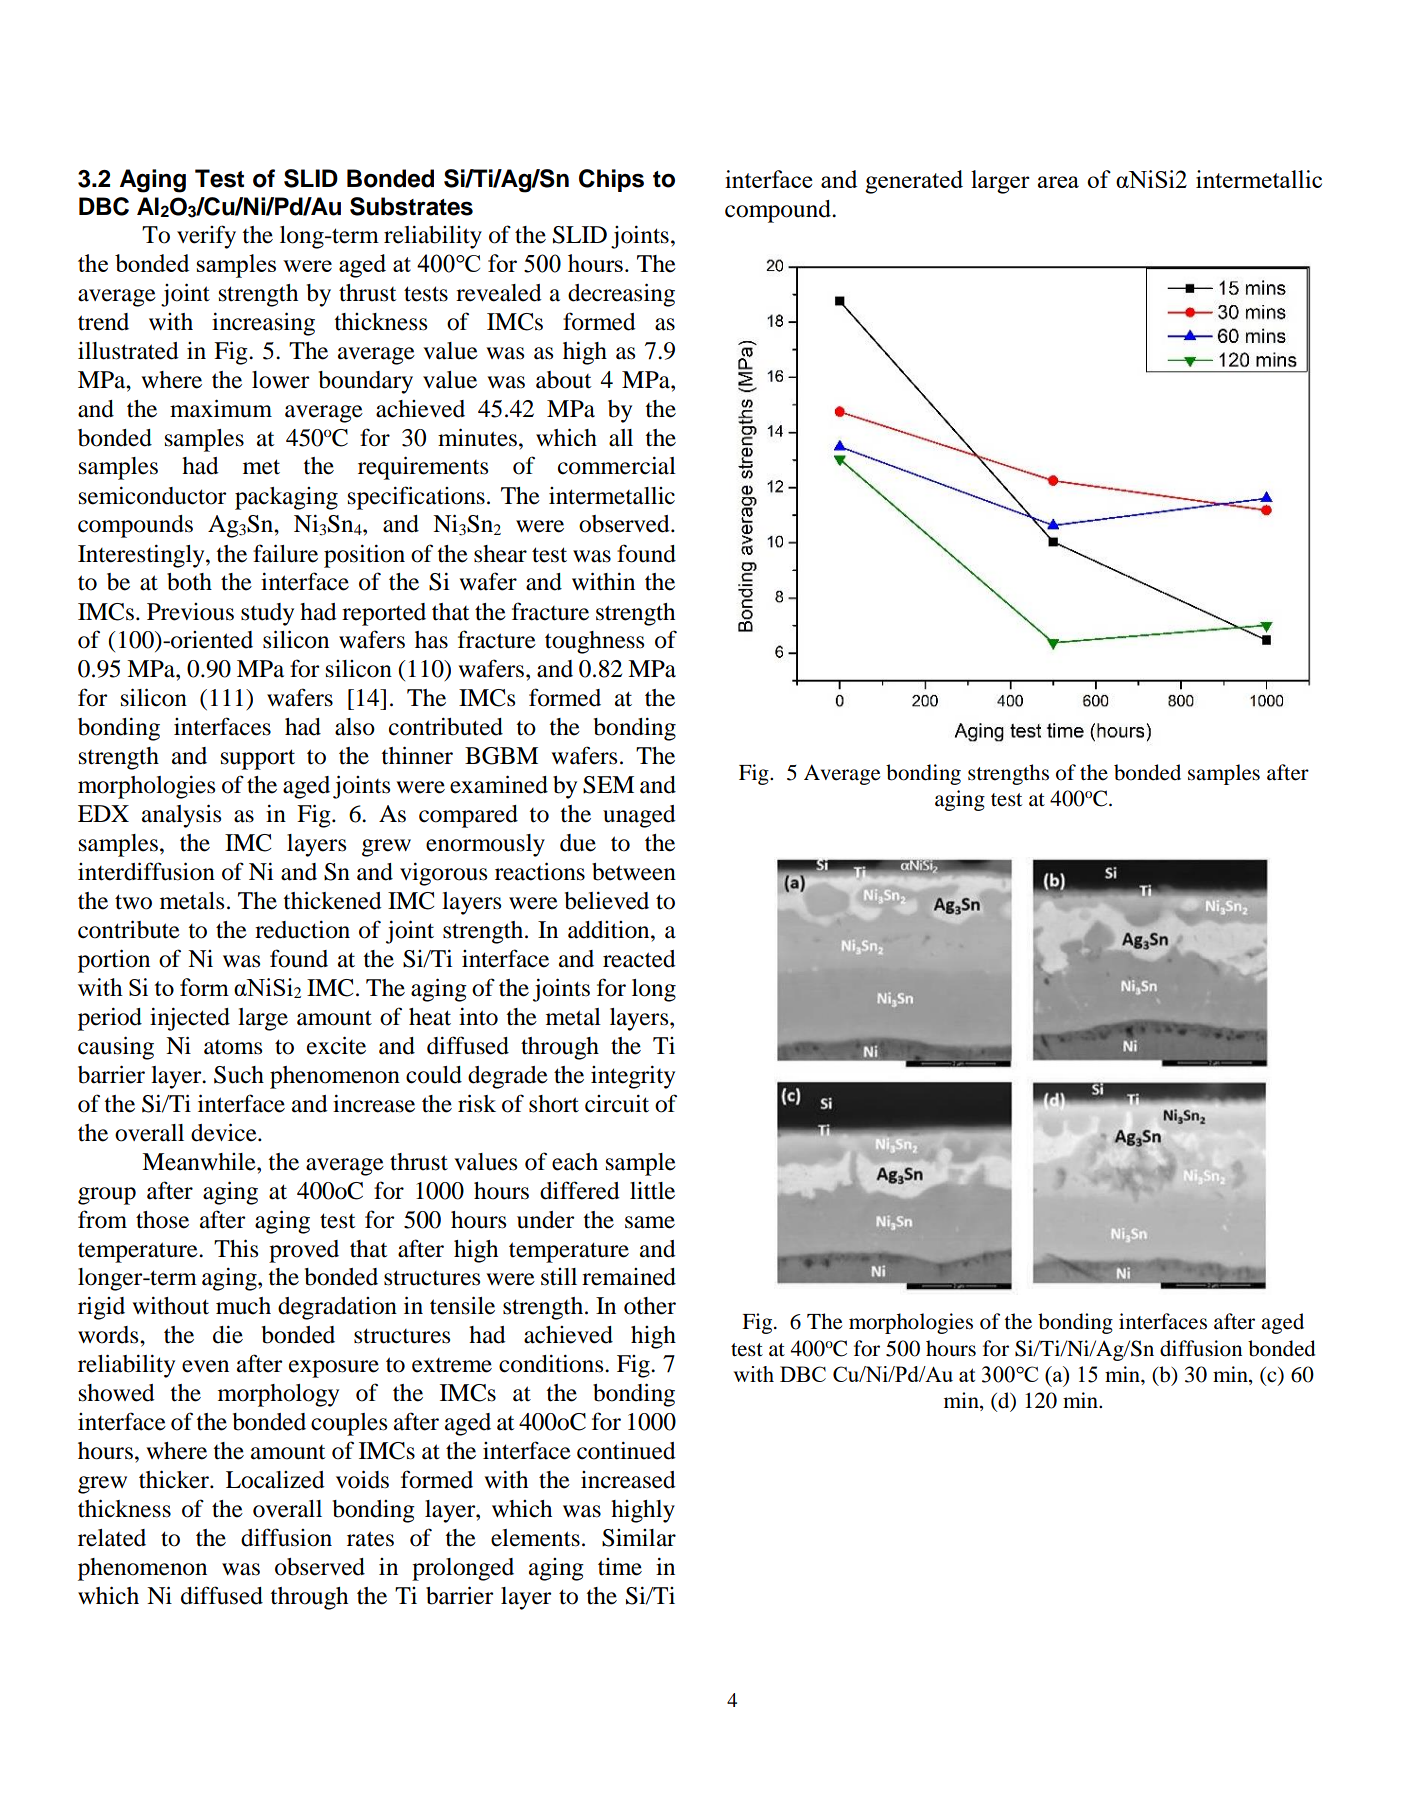 The width and height of the screenshot is (1401, 1813). What do you see at coordinates (580, 1190) in the screenshot?
I see `differed` at bounding box center [580, 1190].
